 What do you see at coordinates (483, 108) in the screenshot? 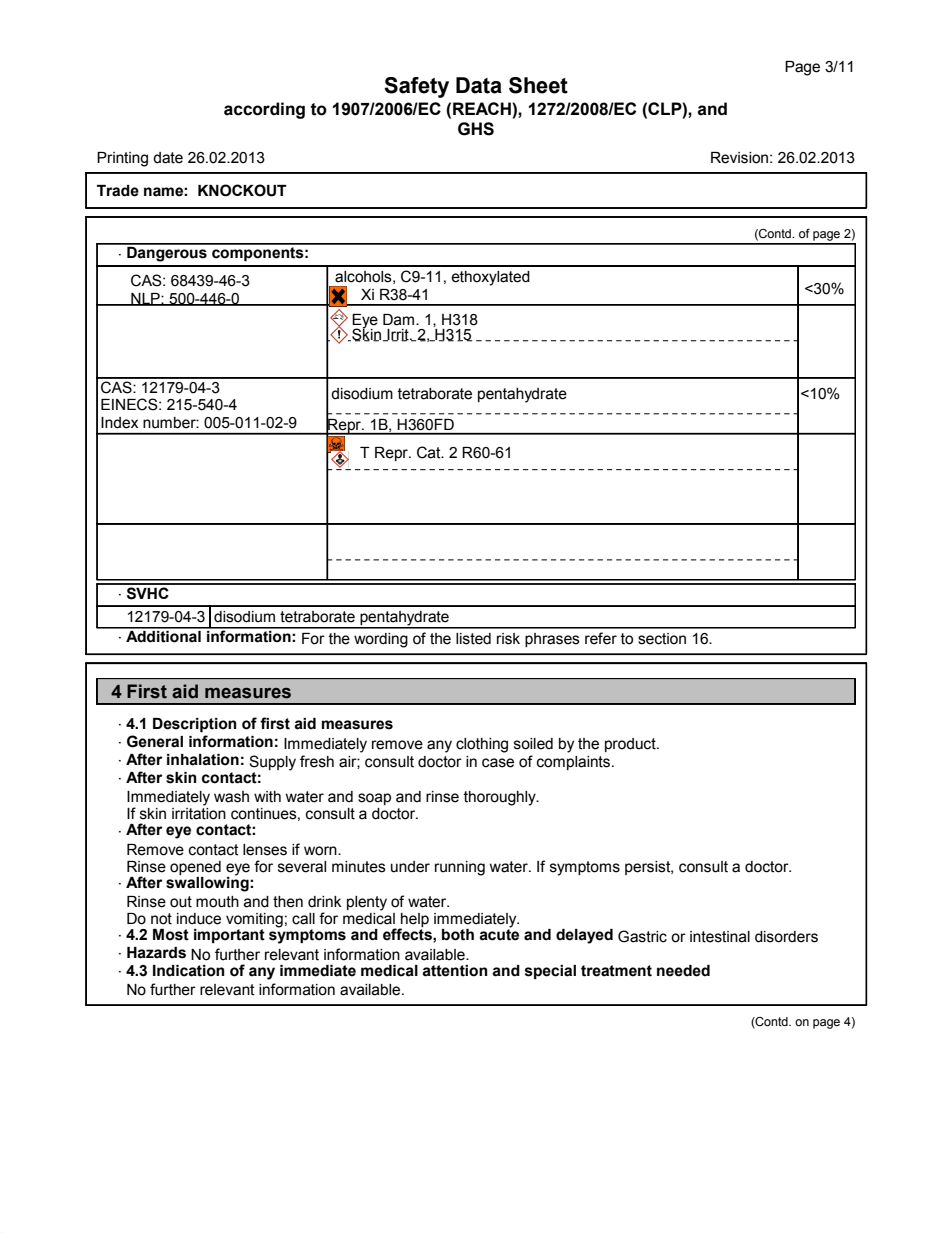
I see `REACH` at bounding box center [483, 108].
